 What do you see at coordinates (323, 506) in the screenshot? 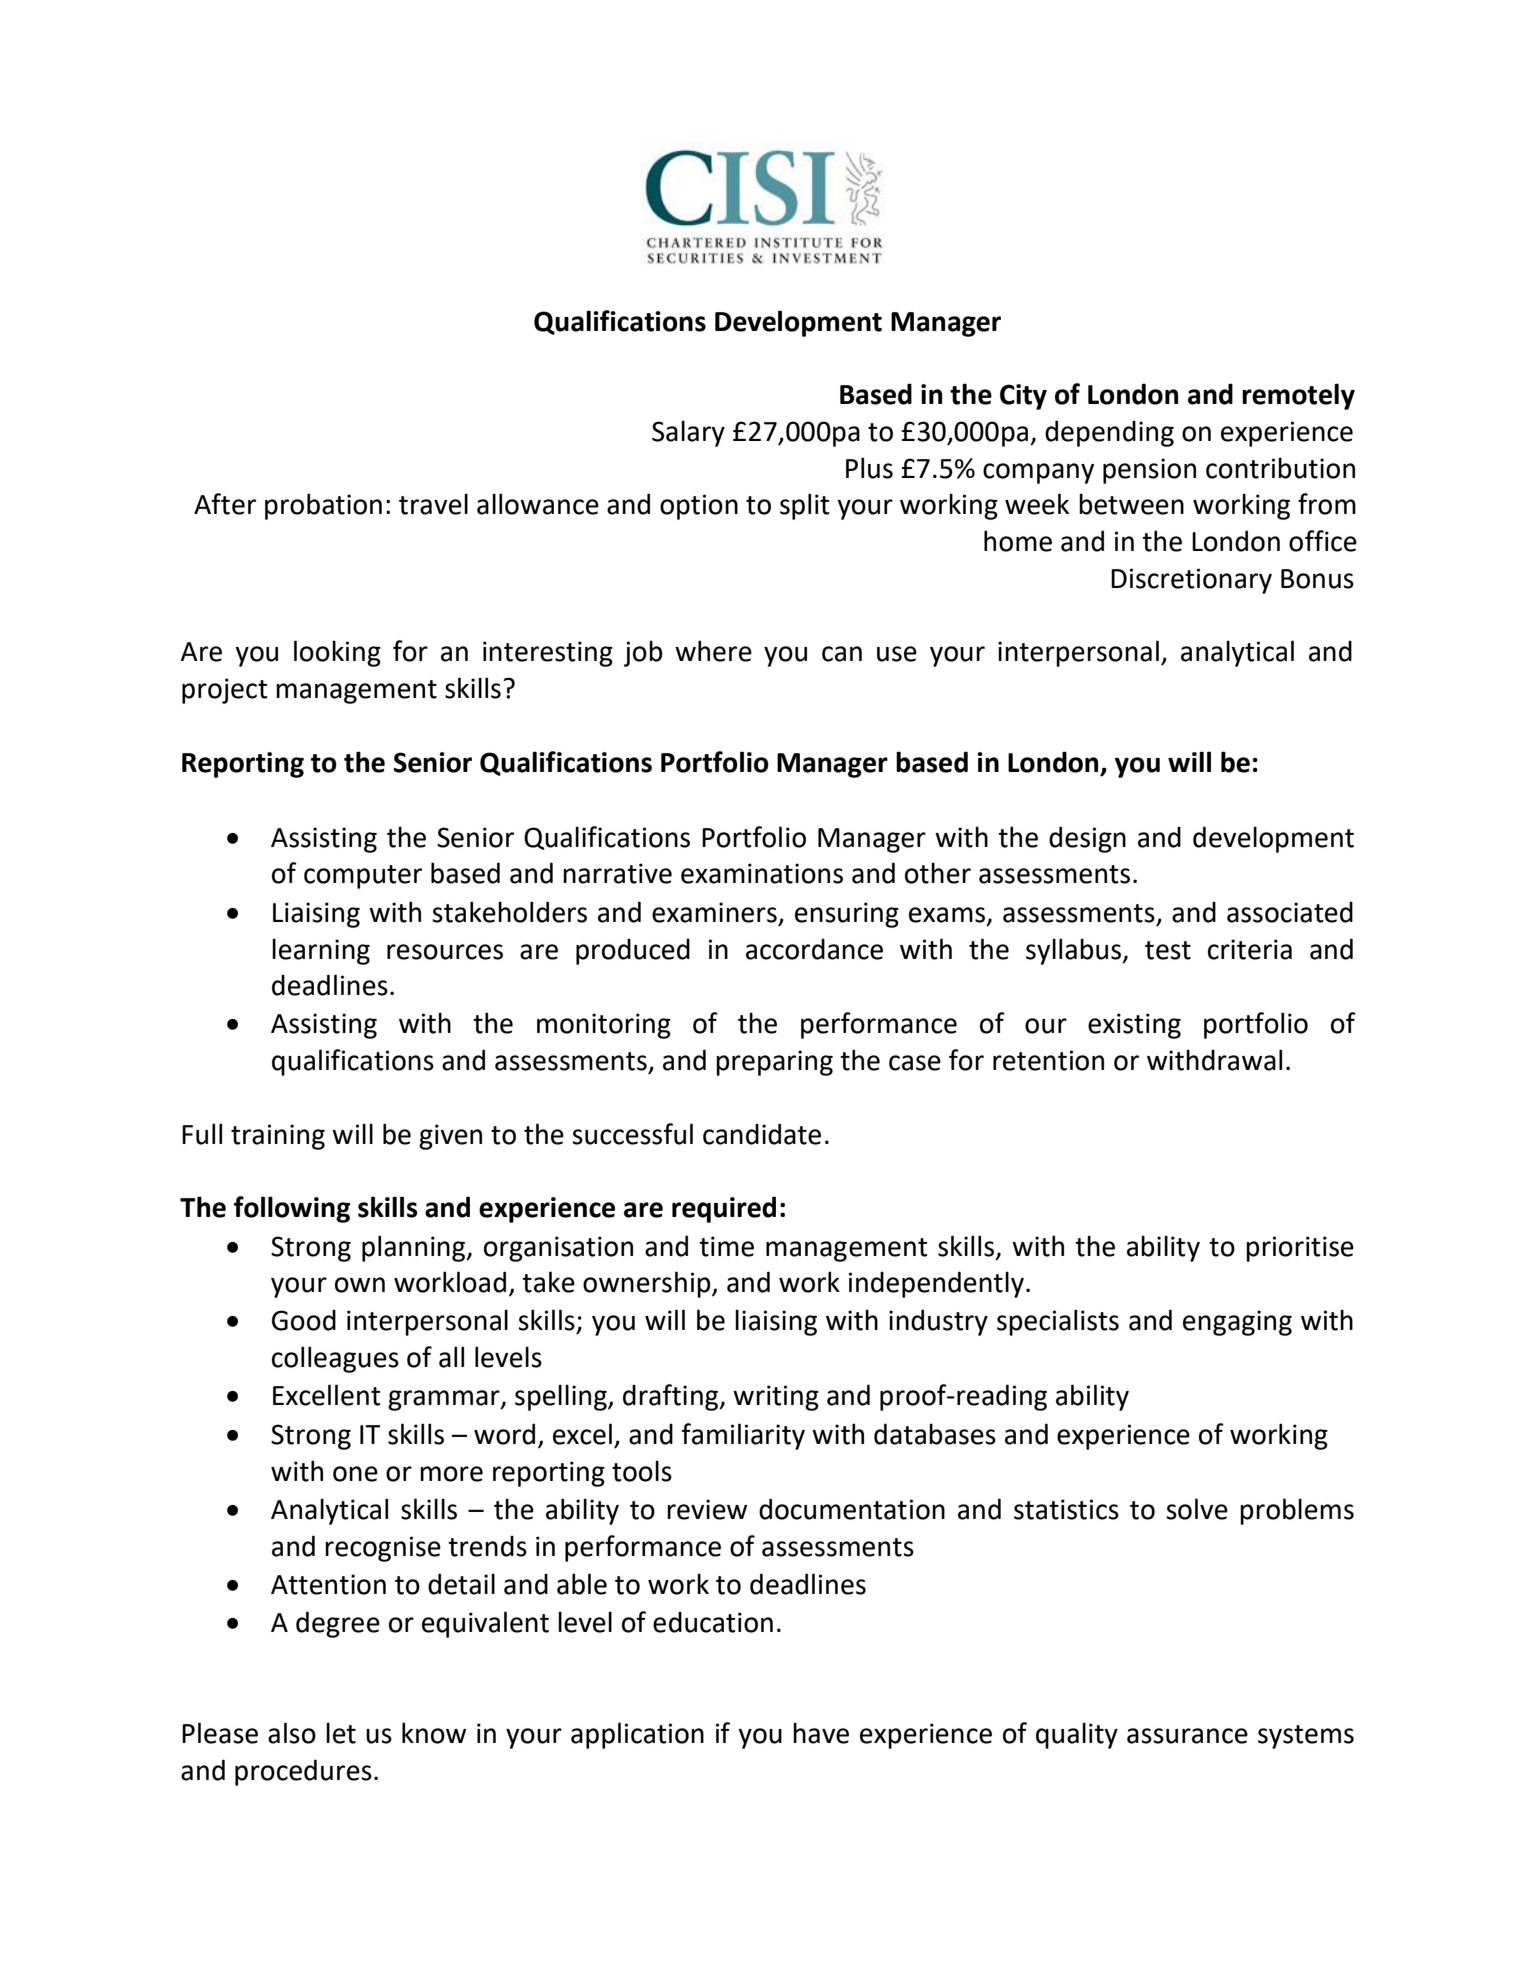
I see `probation` at bounding box center [323, 506].
